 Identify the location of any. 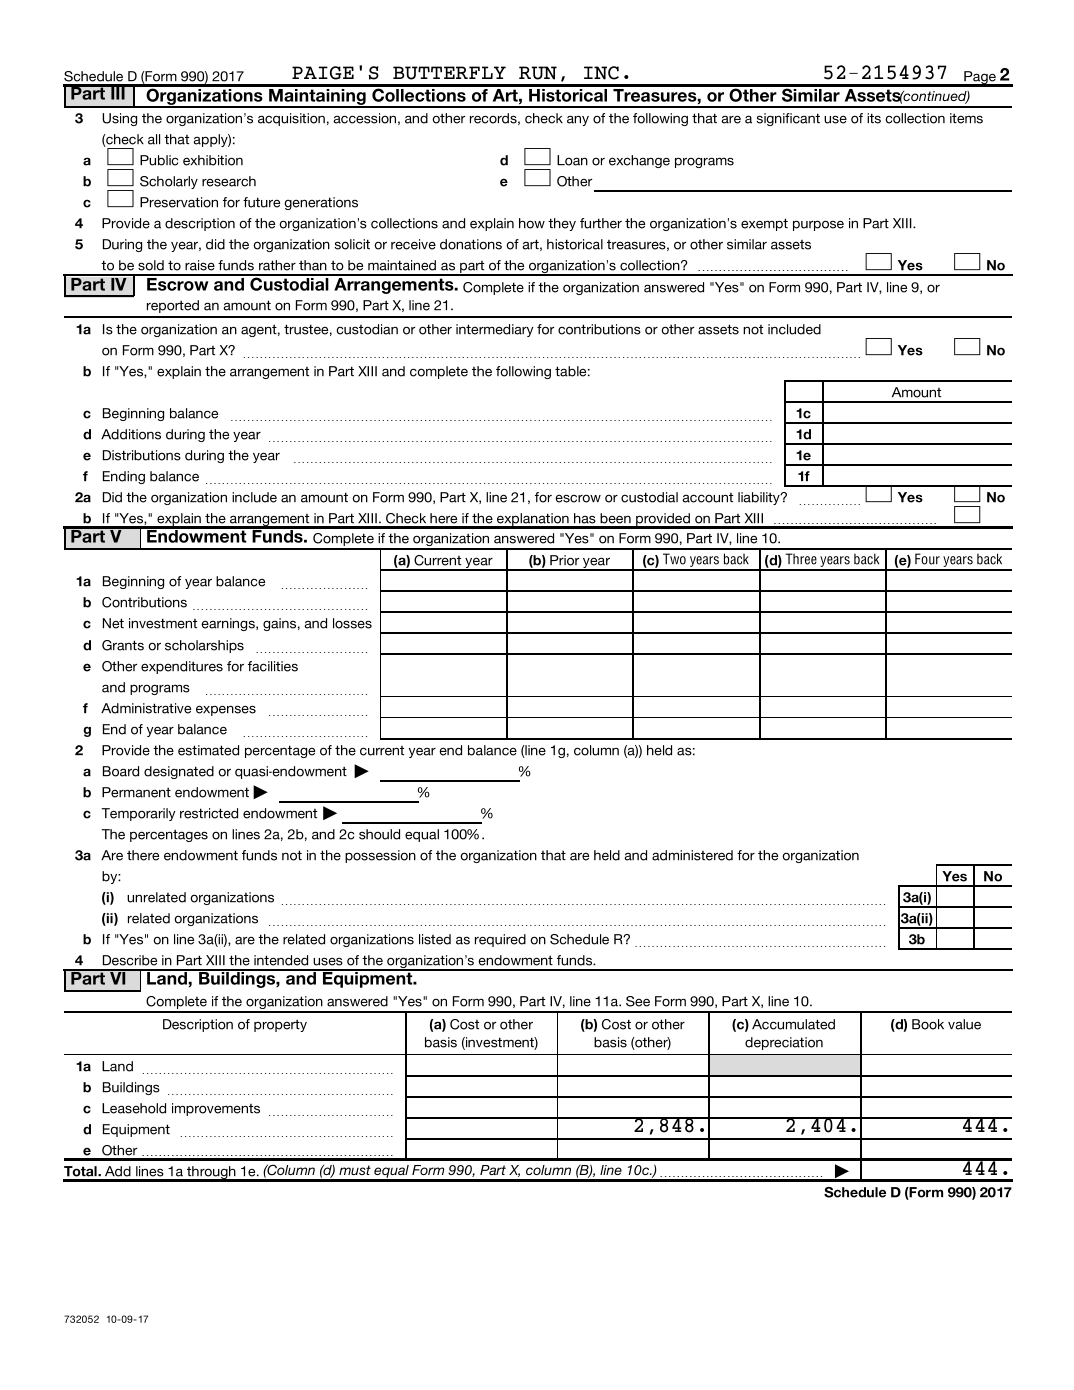
(578, 120).
